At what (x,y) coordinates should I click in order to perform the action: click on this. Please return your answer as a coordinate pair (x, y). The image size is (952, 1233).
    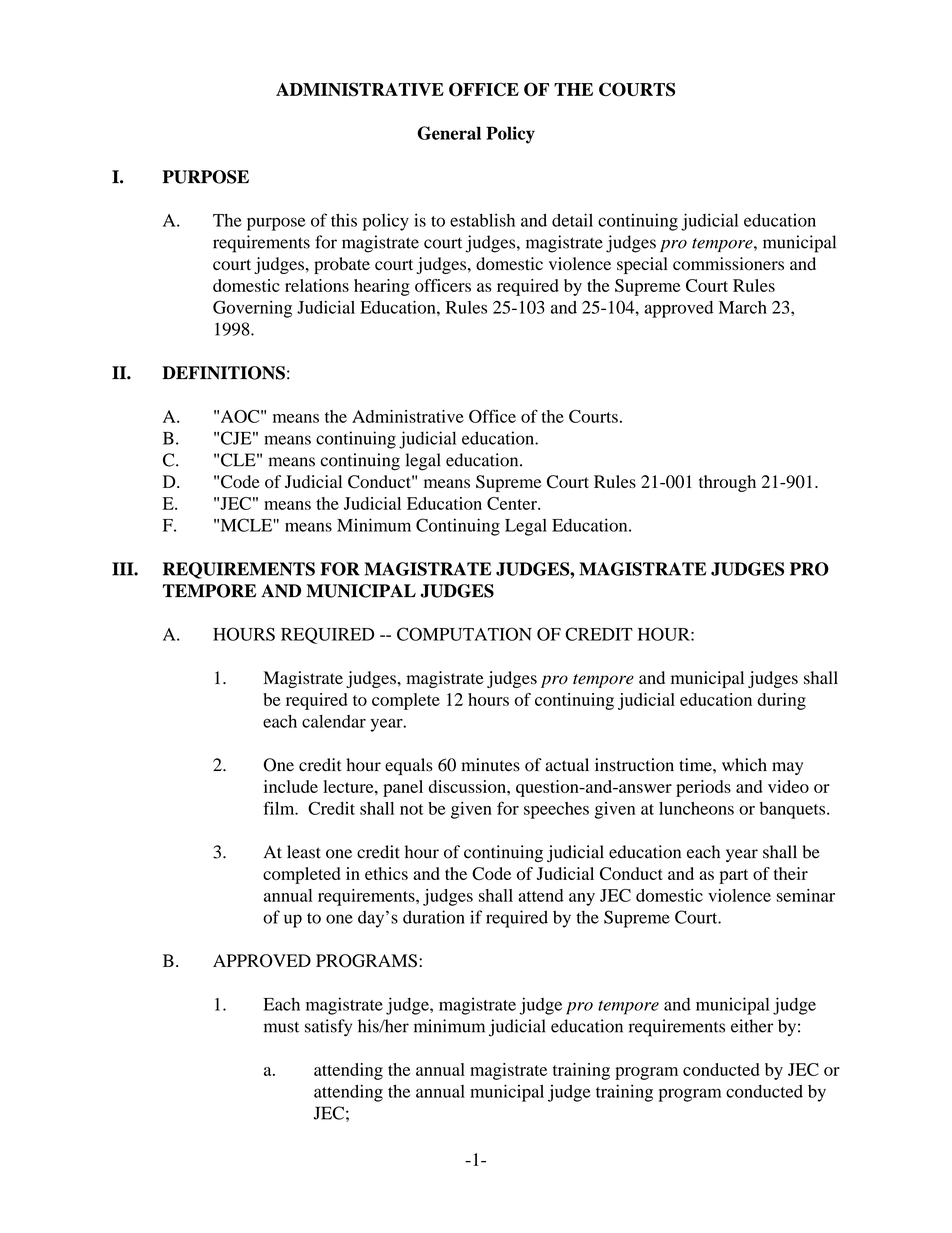
    Looking at the image, I should click on (344, 220).
